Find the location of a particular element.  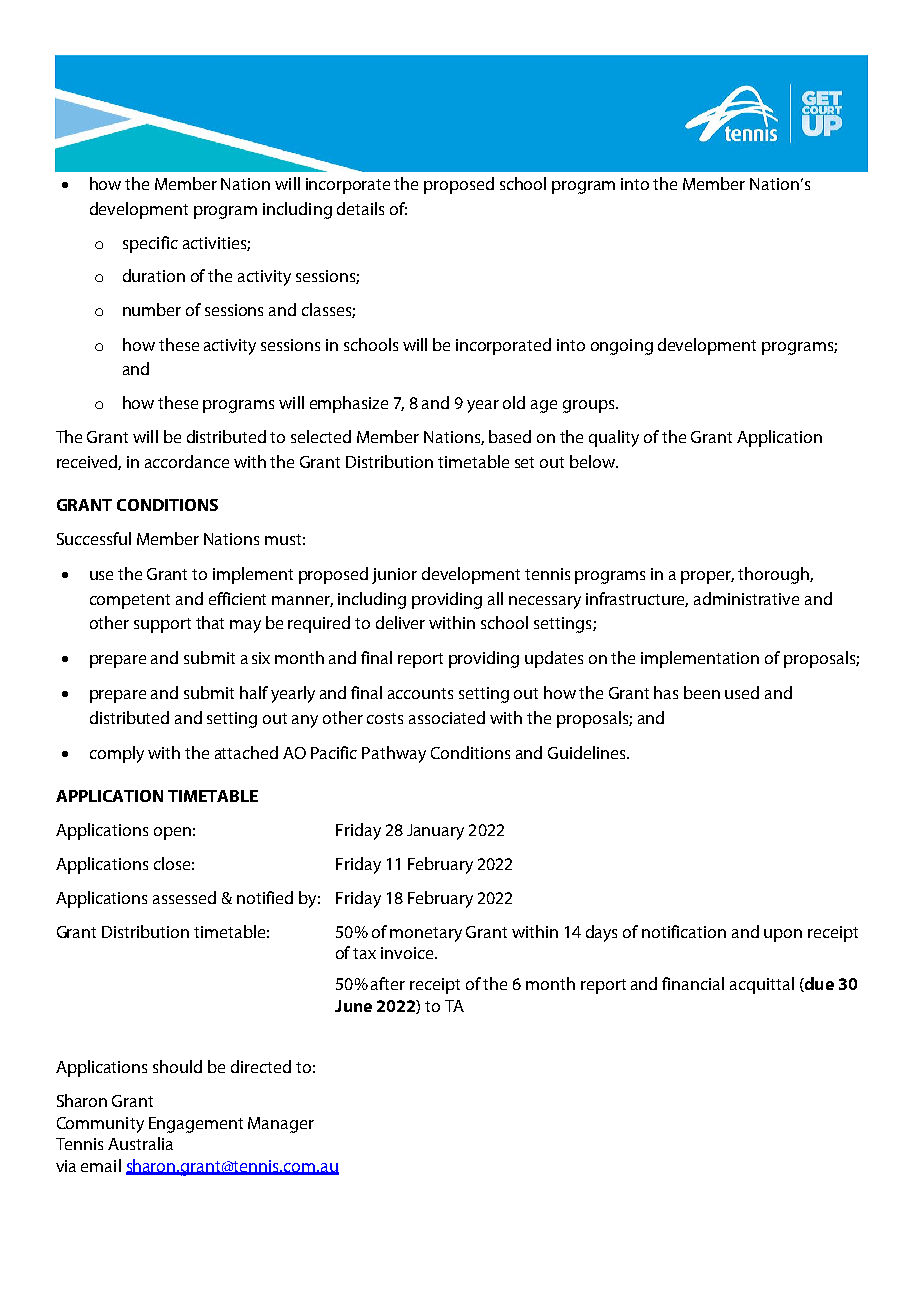

accounts is located at coordinates (420, 693).
